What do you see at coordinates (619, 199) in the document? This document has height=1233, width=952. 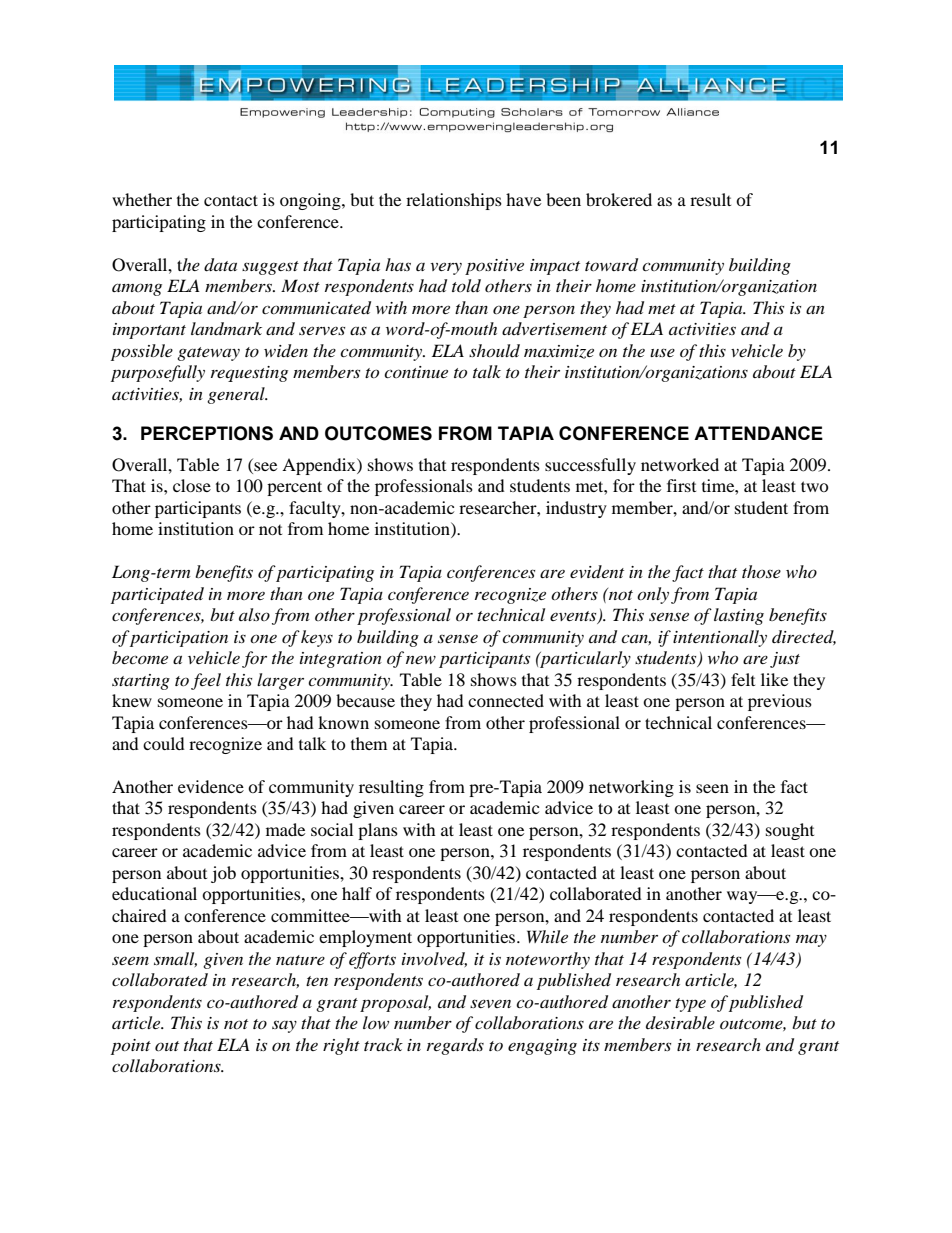 I see `brokered` at bounding box center [619, 199].
